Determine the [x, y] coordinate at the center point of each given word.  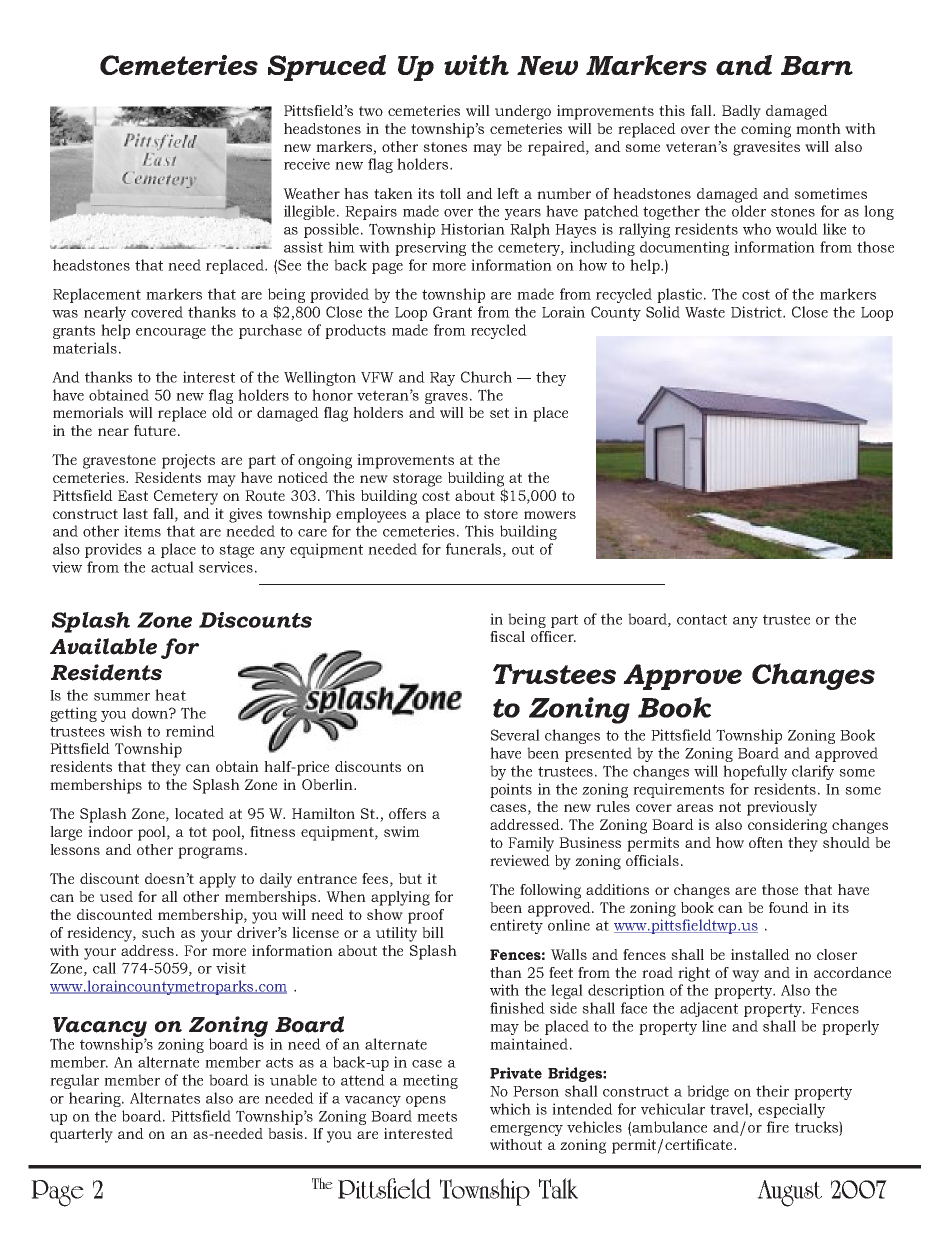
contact [702, 619]
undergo [523, 112]
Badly [741, 112]
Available [103, 646]
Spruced [327, 68]
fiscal [507, 636]
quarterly [81, 1135]
